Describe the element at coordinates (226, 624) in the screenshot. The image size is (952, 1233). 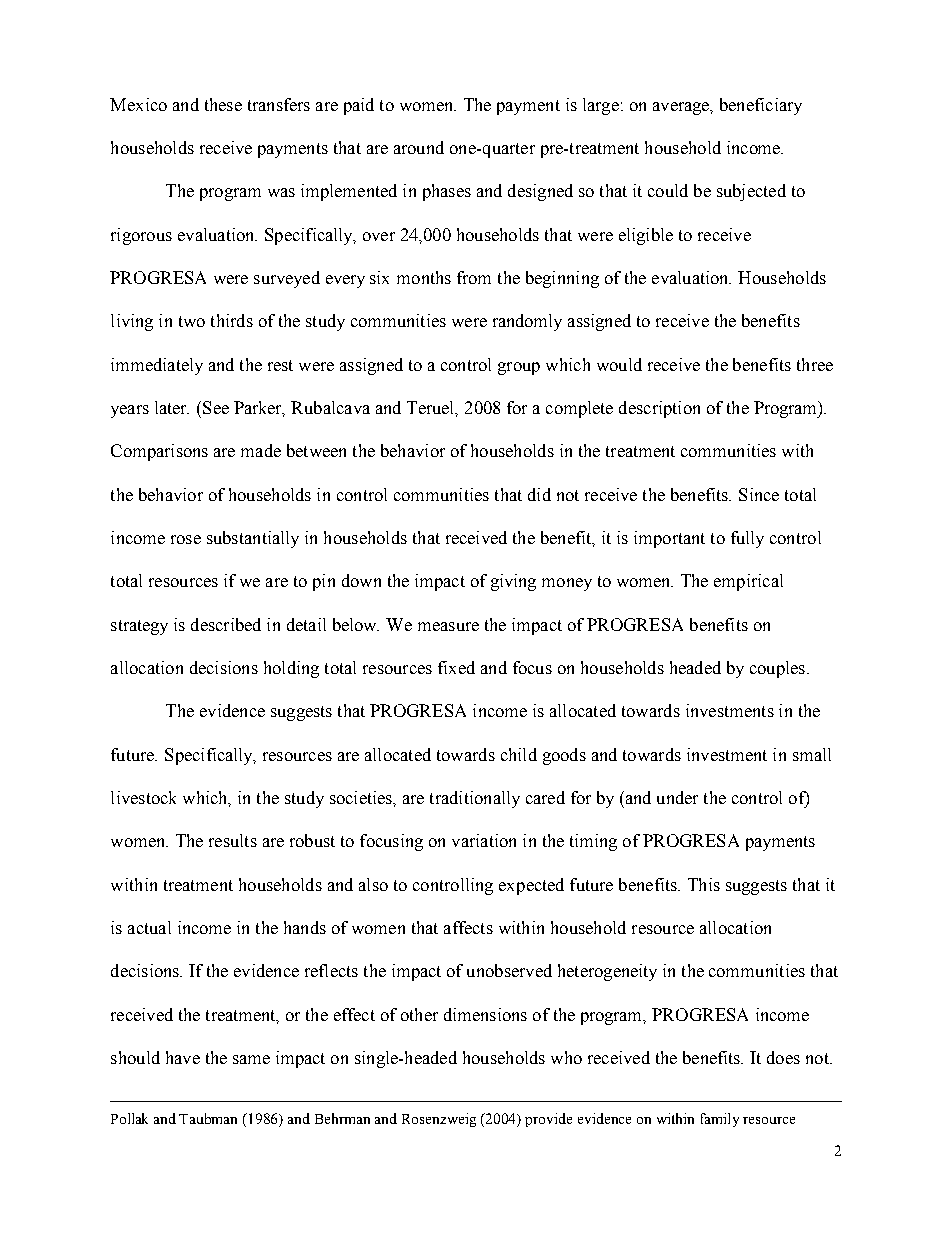
I see `described` at that location.
